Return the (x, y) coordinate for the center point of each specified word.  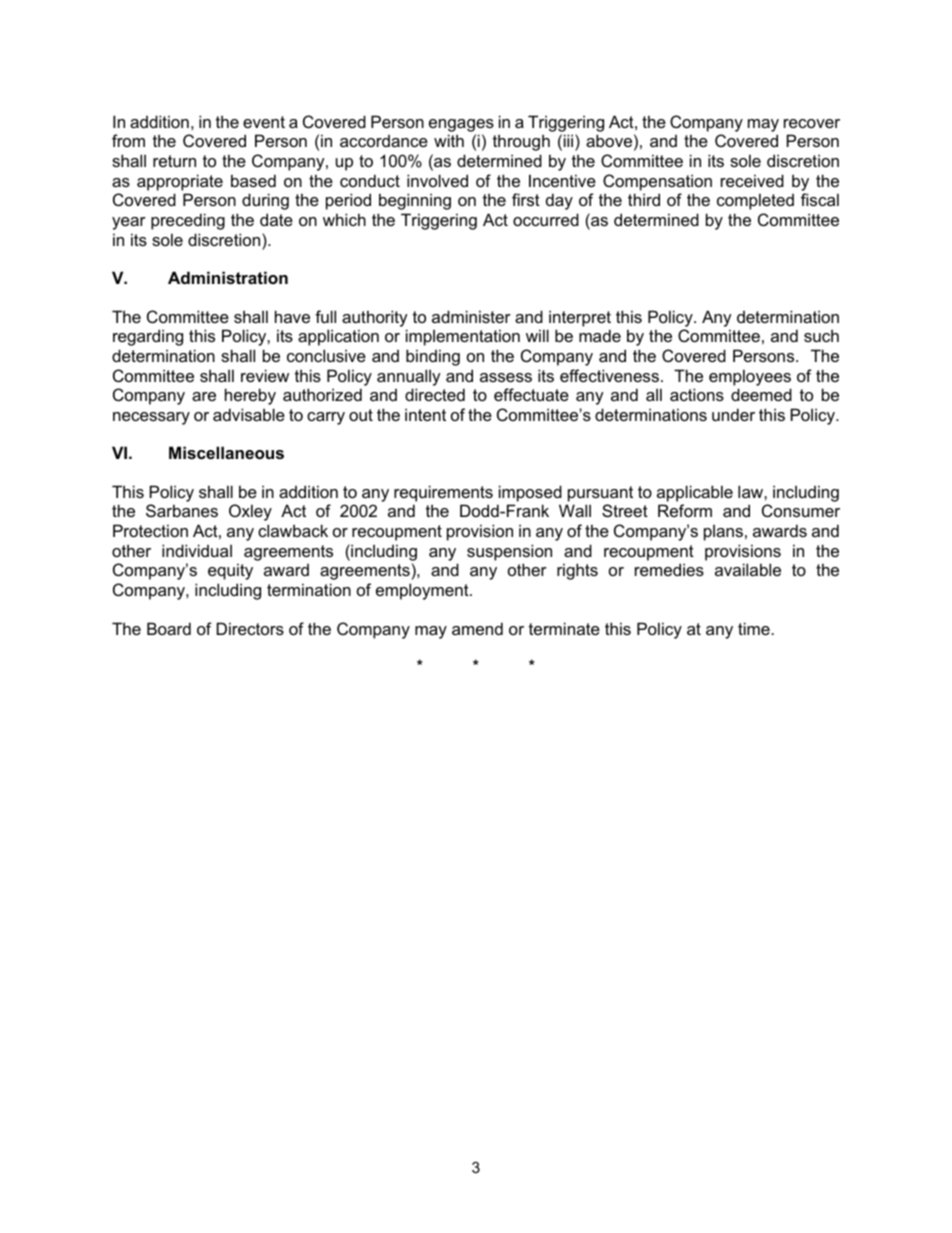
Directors (250, 628)
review (265, 375)
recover (812, 123)
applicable (695, 493)
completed (755, 201)
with (449, 140)
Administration (228, 277)
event (264, 122)
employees (750, 377)
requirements (443, 493)
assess (506, 377)
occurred (546, 219)
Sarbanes (182, 510)
